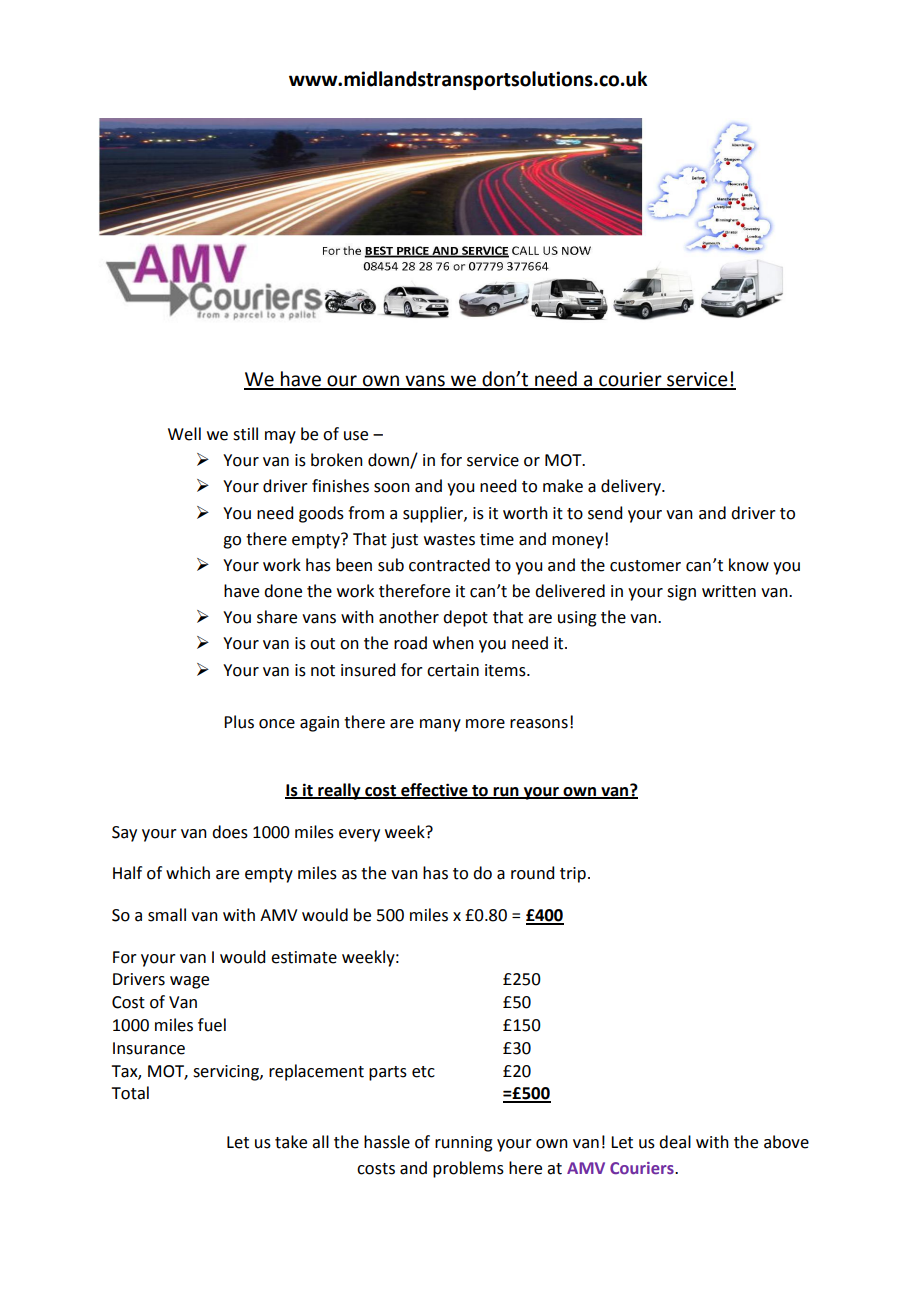 This screenshot has width=924, height=1308. I want to click on running, so click(464, 1144).
